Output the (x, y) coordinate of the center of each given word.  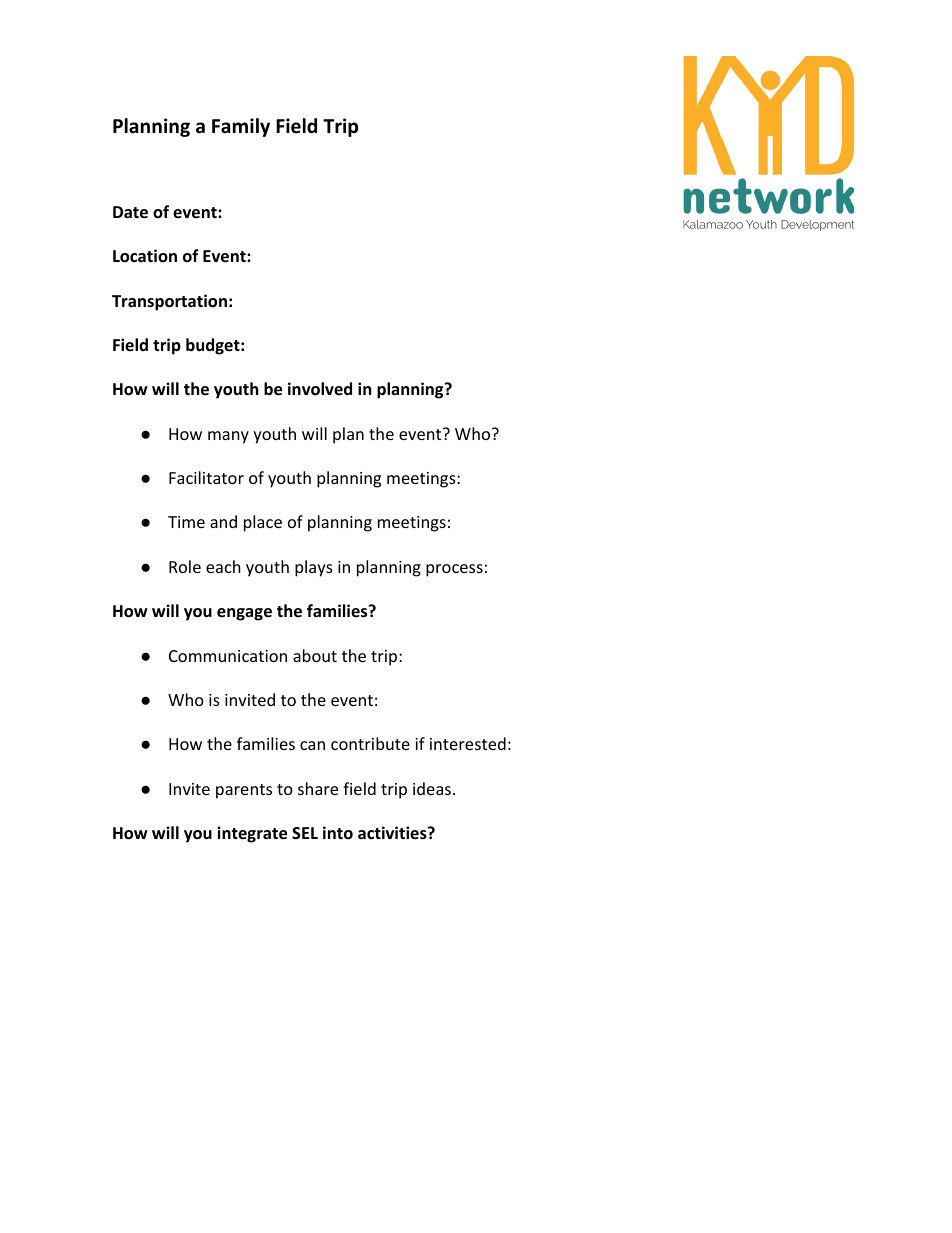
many (228, 437)
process (454, 570)
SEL (305, 833)
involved (320, 389)
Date (130, 212)
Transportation (169, 302)
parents (244, 791)
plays (314, 568)
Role (185, 566)
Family (241, 127)
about (315, 655)
